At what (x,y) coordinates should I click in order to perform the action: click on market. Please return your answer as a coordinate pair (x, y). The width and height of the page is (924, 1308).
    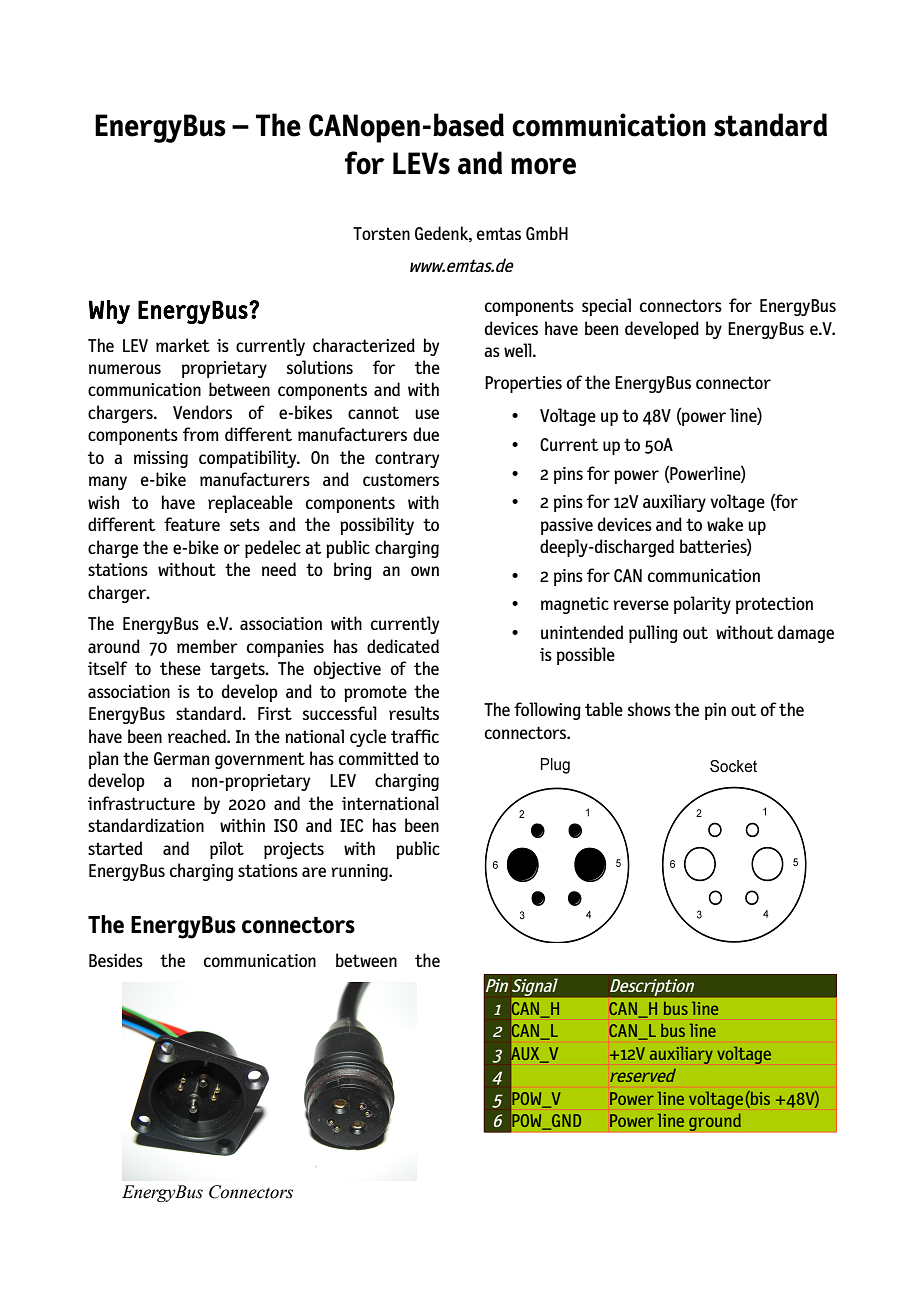
    Looking at the image, I should click on (183, 345).
